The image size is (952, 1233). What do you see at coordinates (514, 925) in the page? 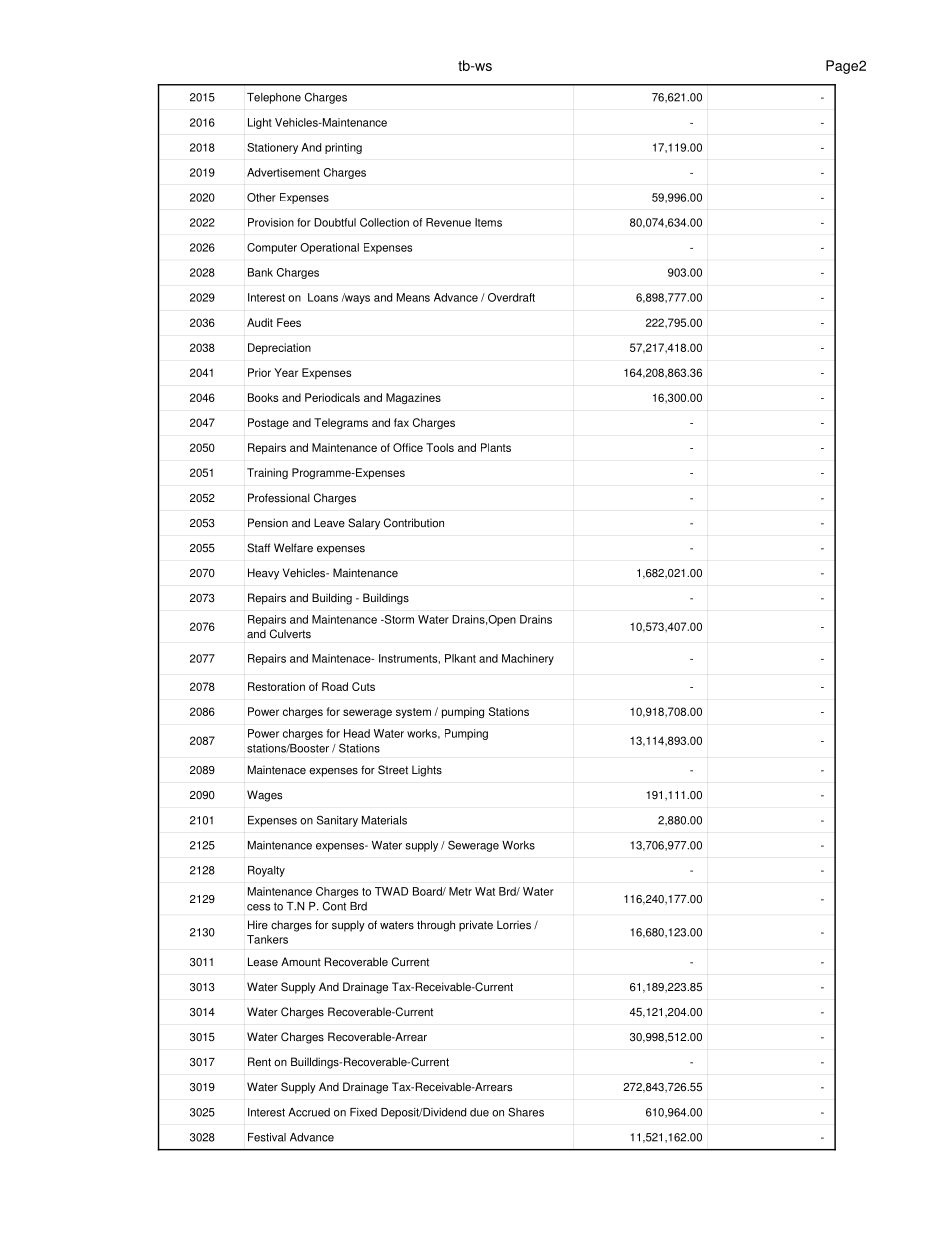
I see `Lorries` at bounding box center [514, 925].
